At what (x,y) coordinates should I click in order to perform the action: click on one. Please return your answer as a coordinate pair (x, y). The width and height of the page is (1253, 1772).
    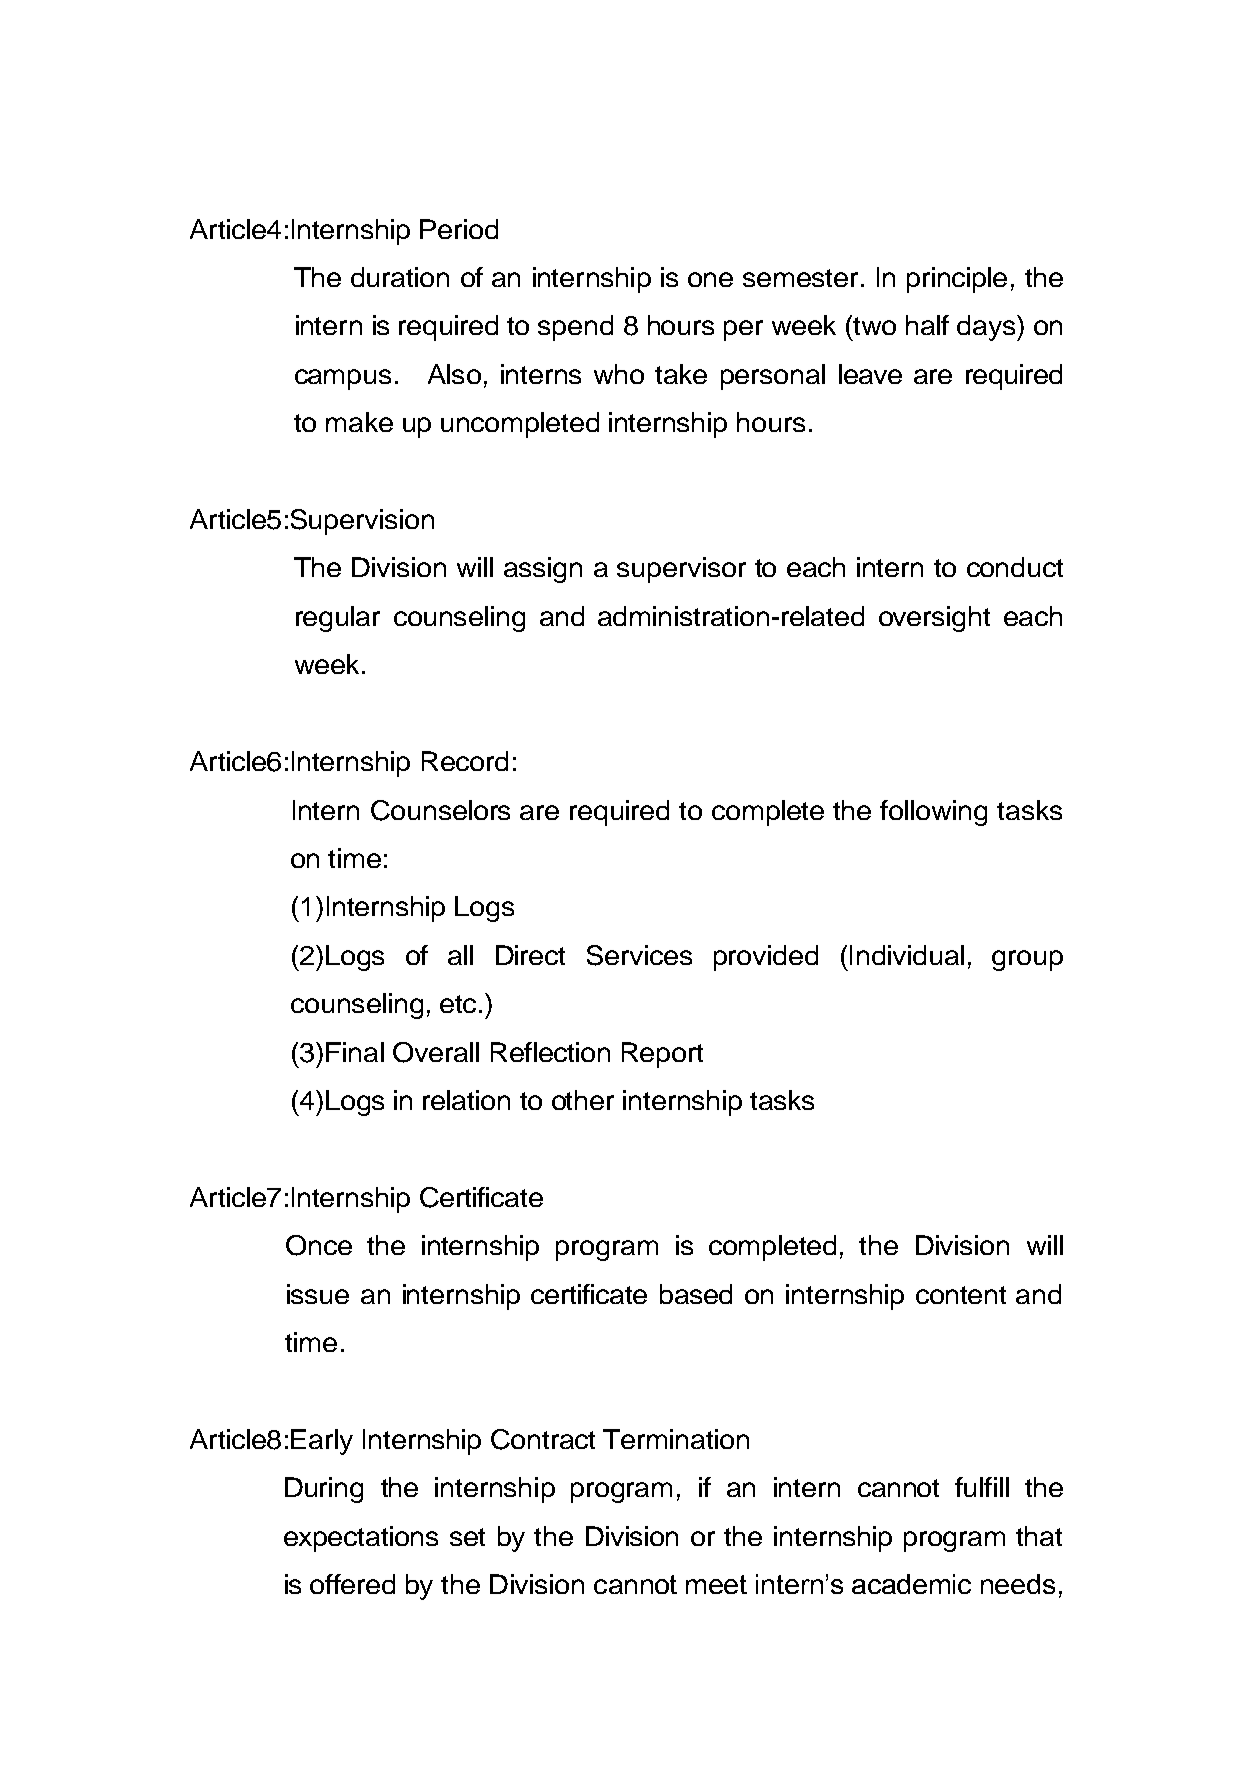
    Looking at the image, I should click on (710, 279).
